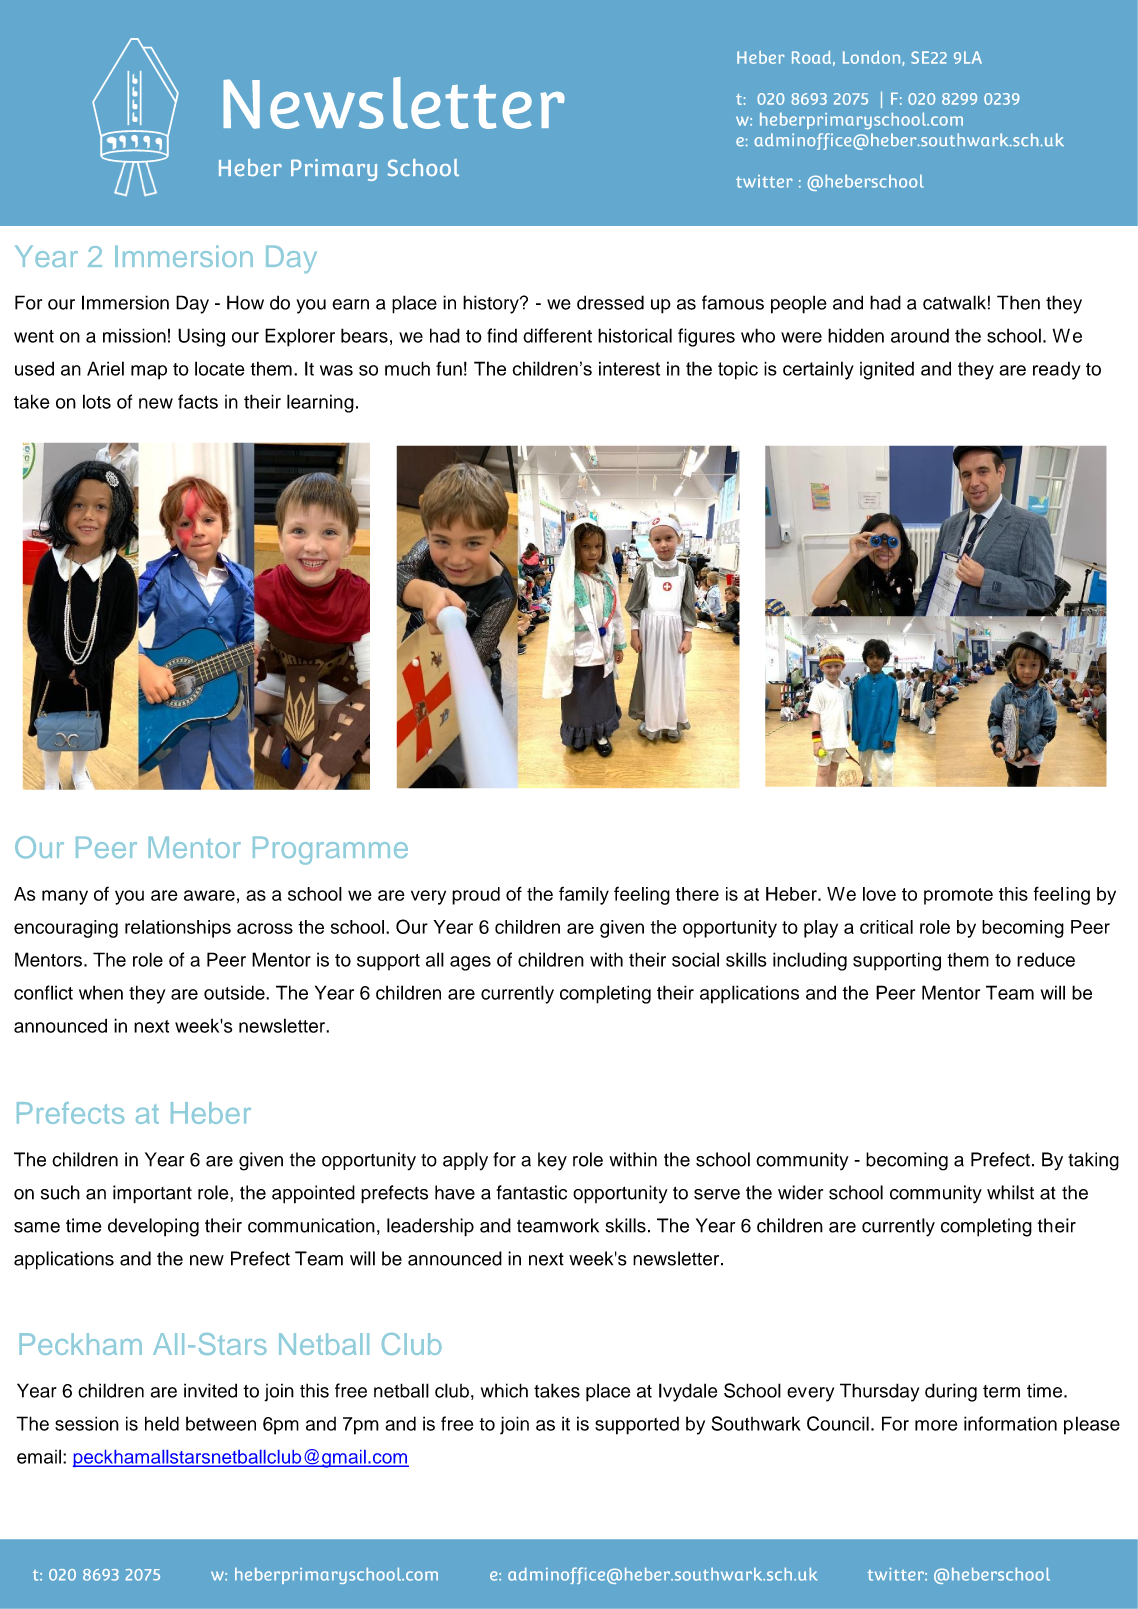 The height and width of the image is (1609, 1138). Describe the element at coordinates (557, 335) in the image. I see `different` at that location.
